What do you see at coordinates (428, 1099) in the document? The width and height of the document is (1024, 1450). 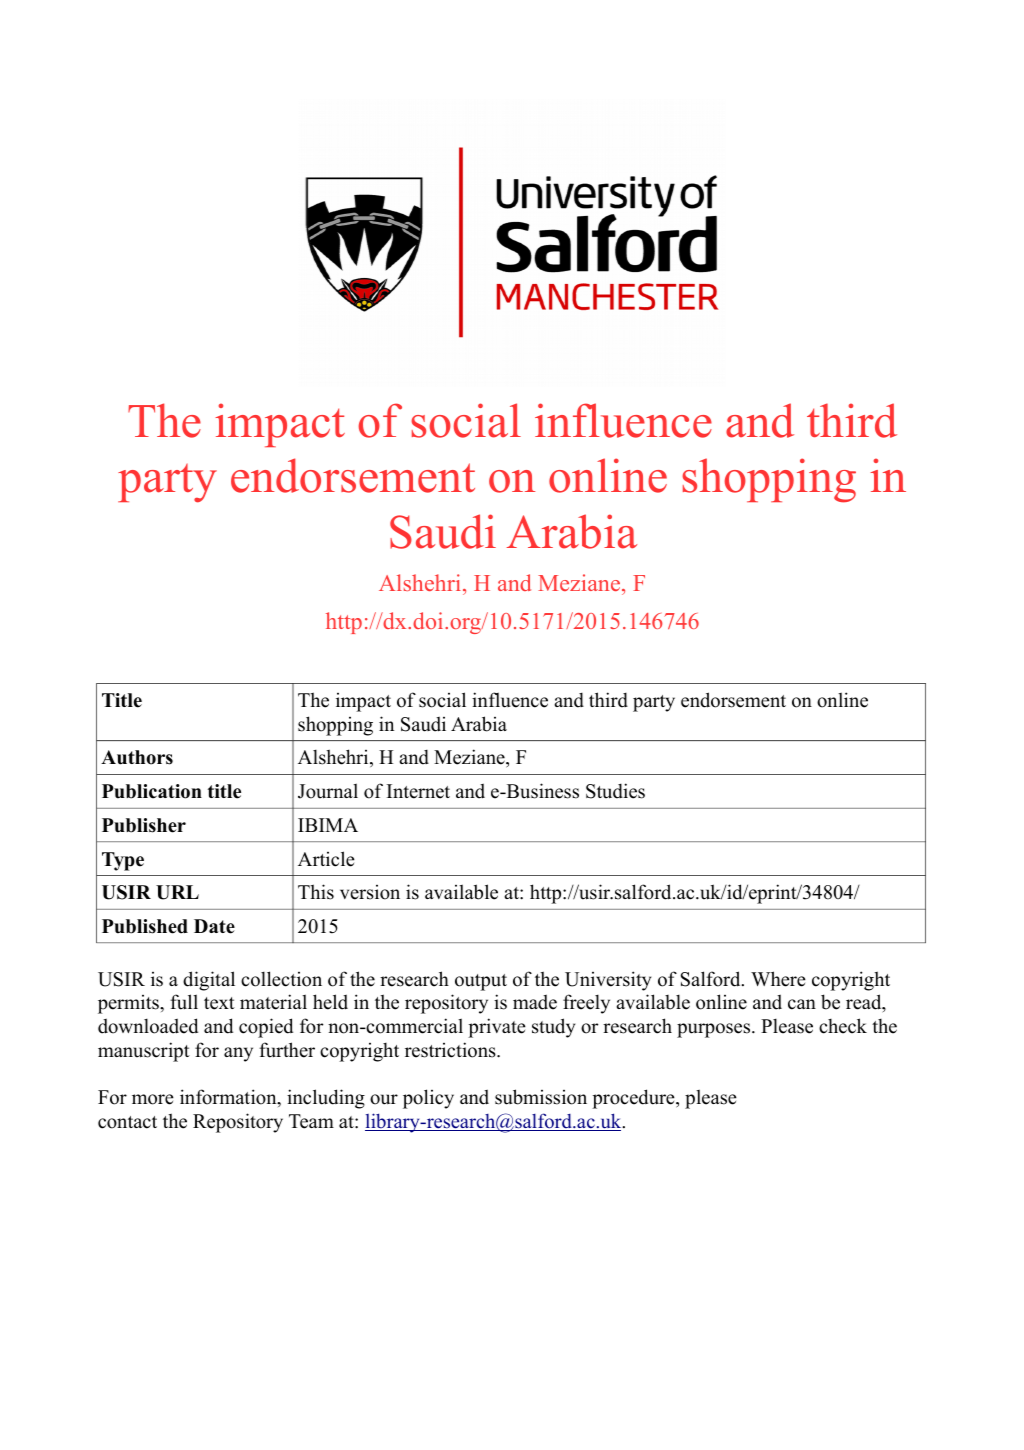 I see `policy` at bounding box center [428, 1099].
